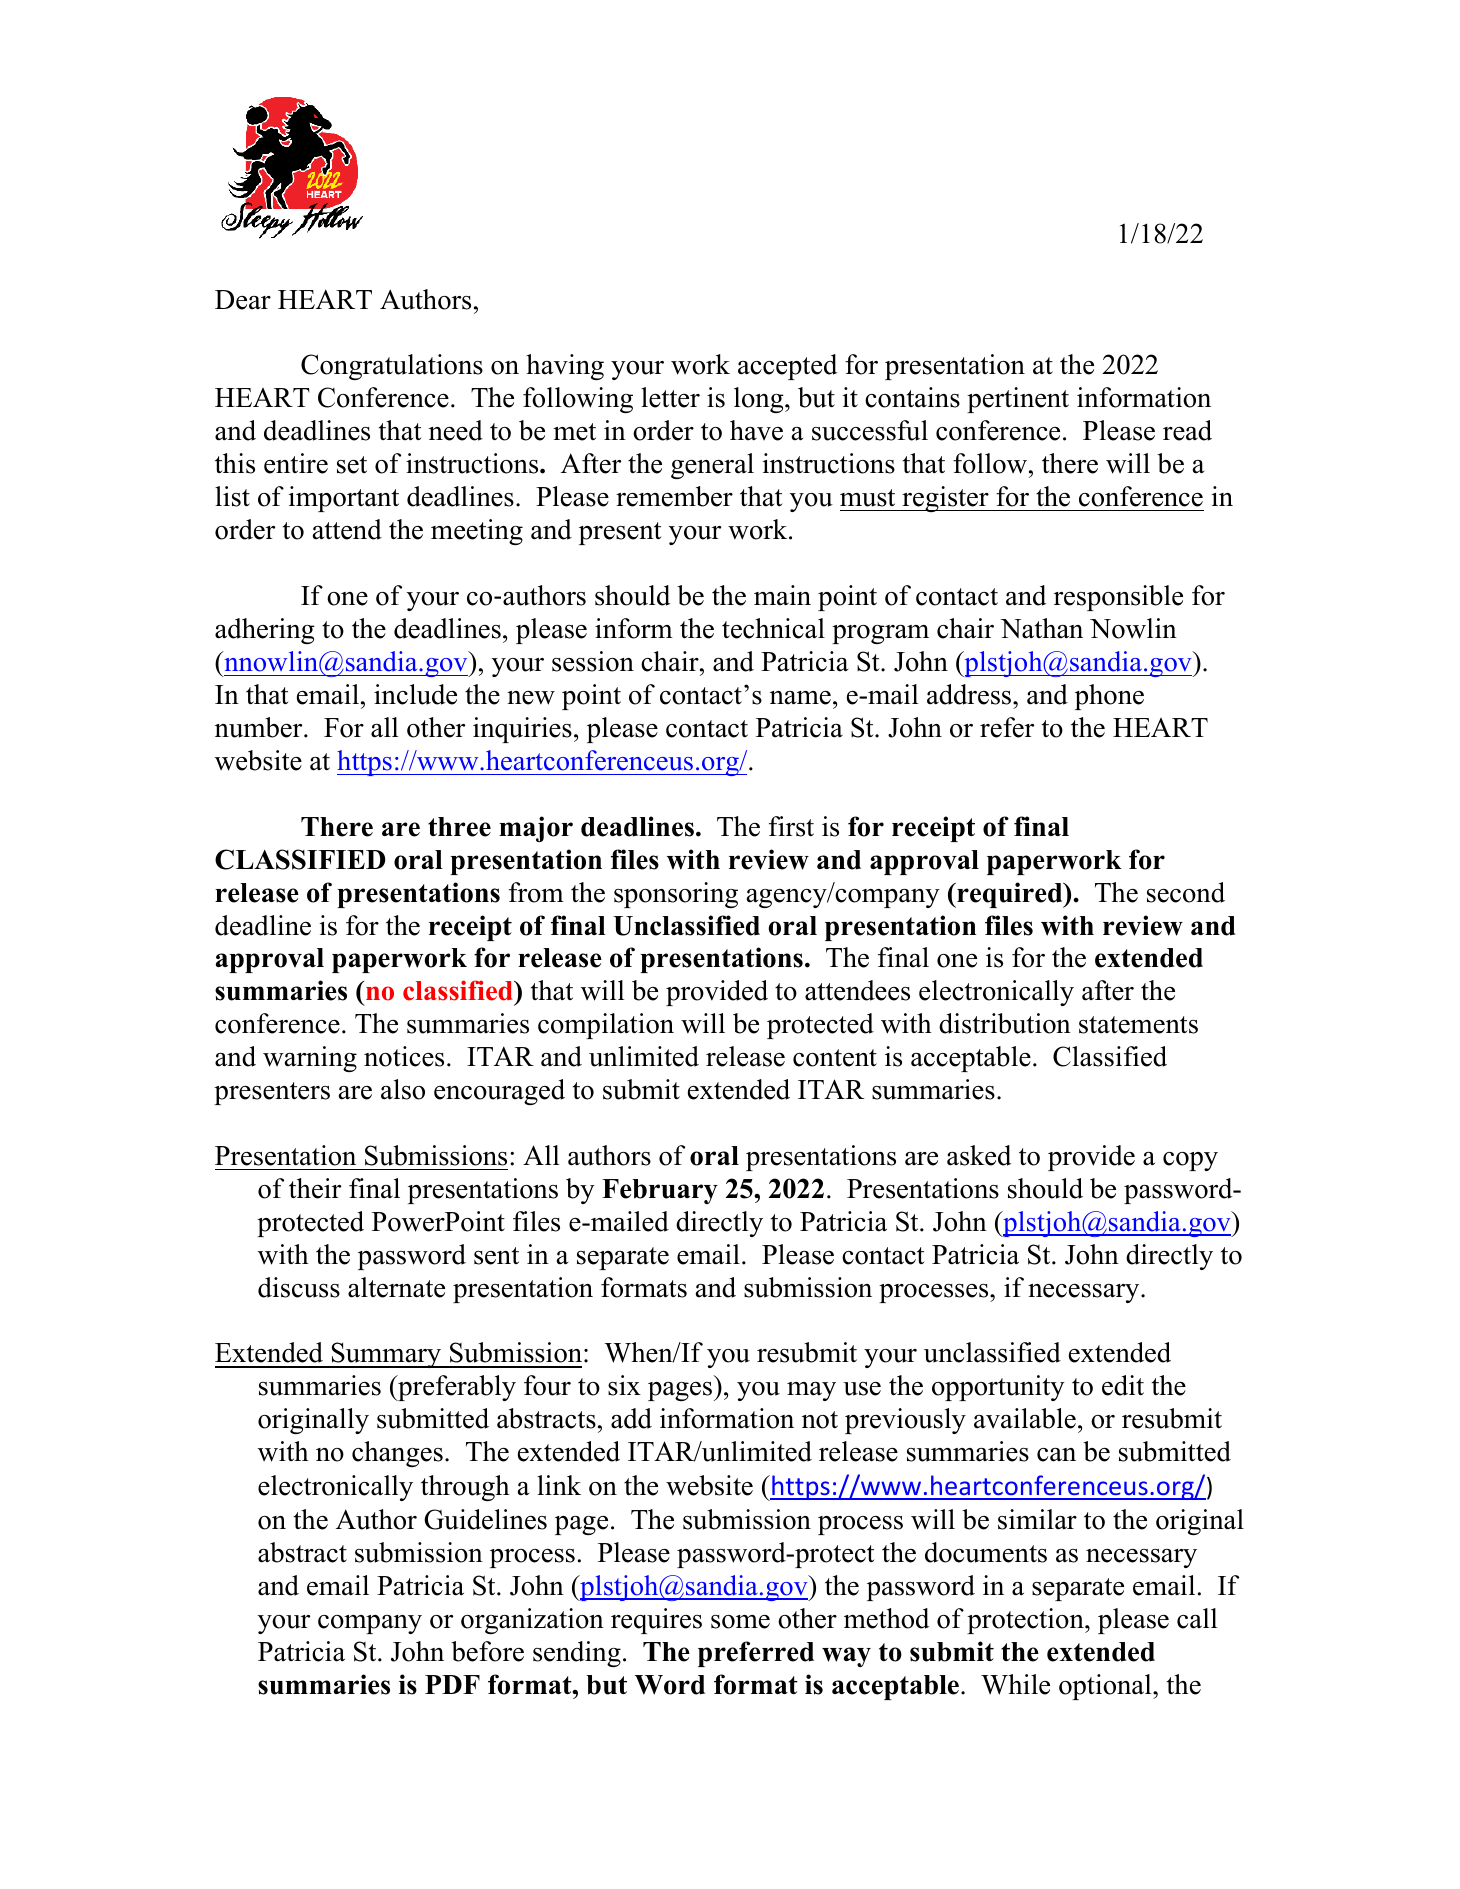  I want to click on statements, so click(1138, 1025).
